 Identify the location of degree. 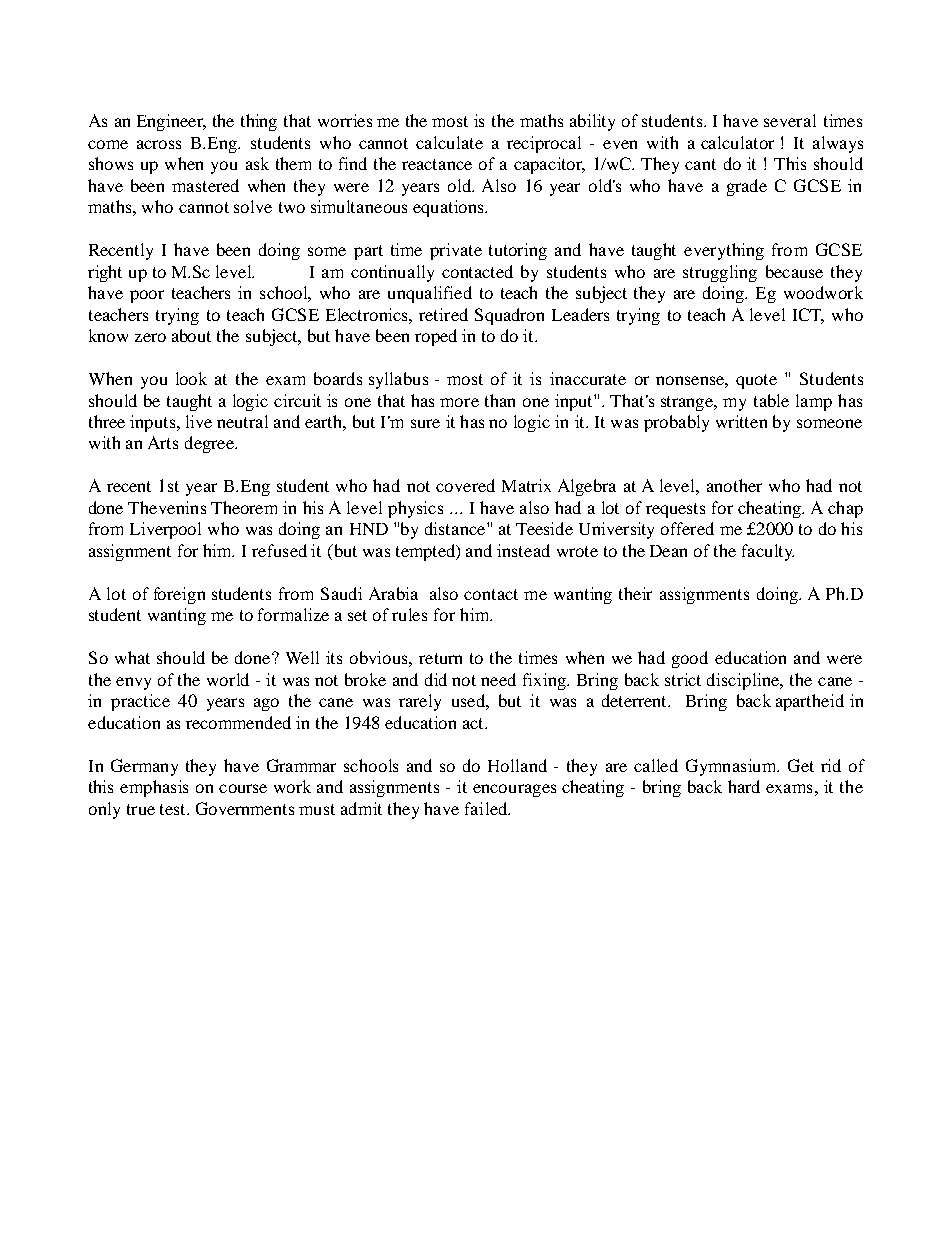
(210, 444).
